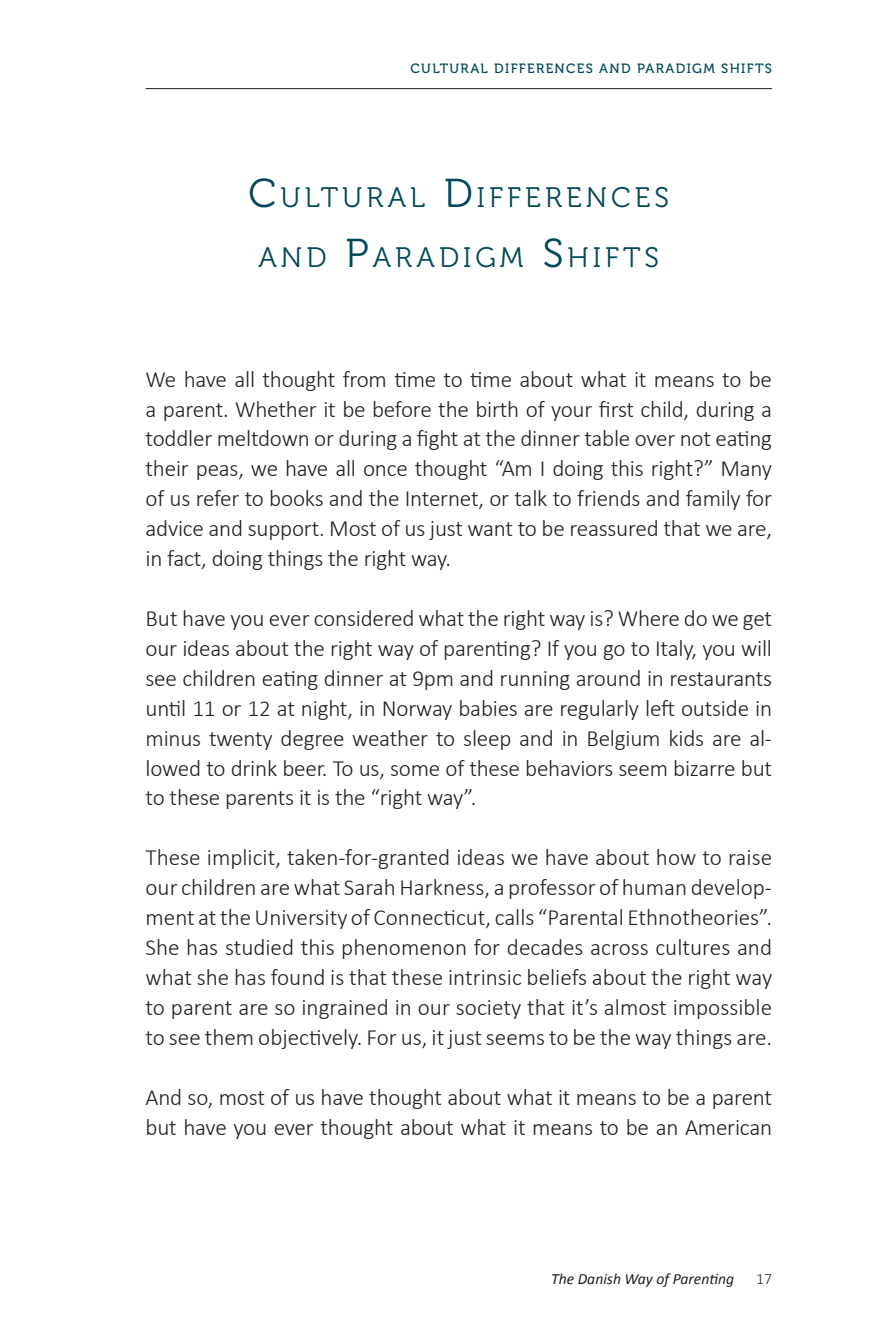  What do you see at coordinates (693, 947) in the screenshot?
I see `cultures` at bounding box center [693, 947].
